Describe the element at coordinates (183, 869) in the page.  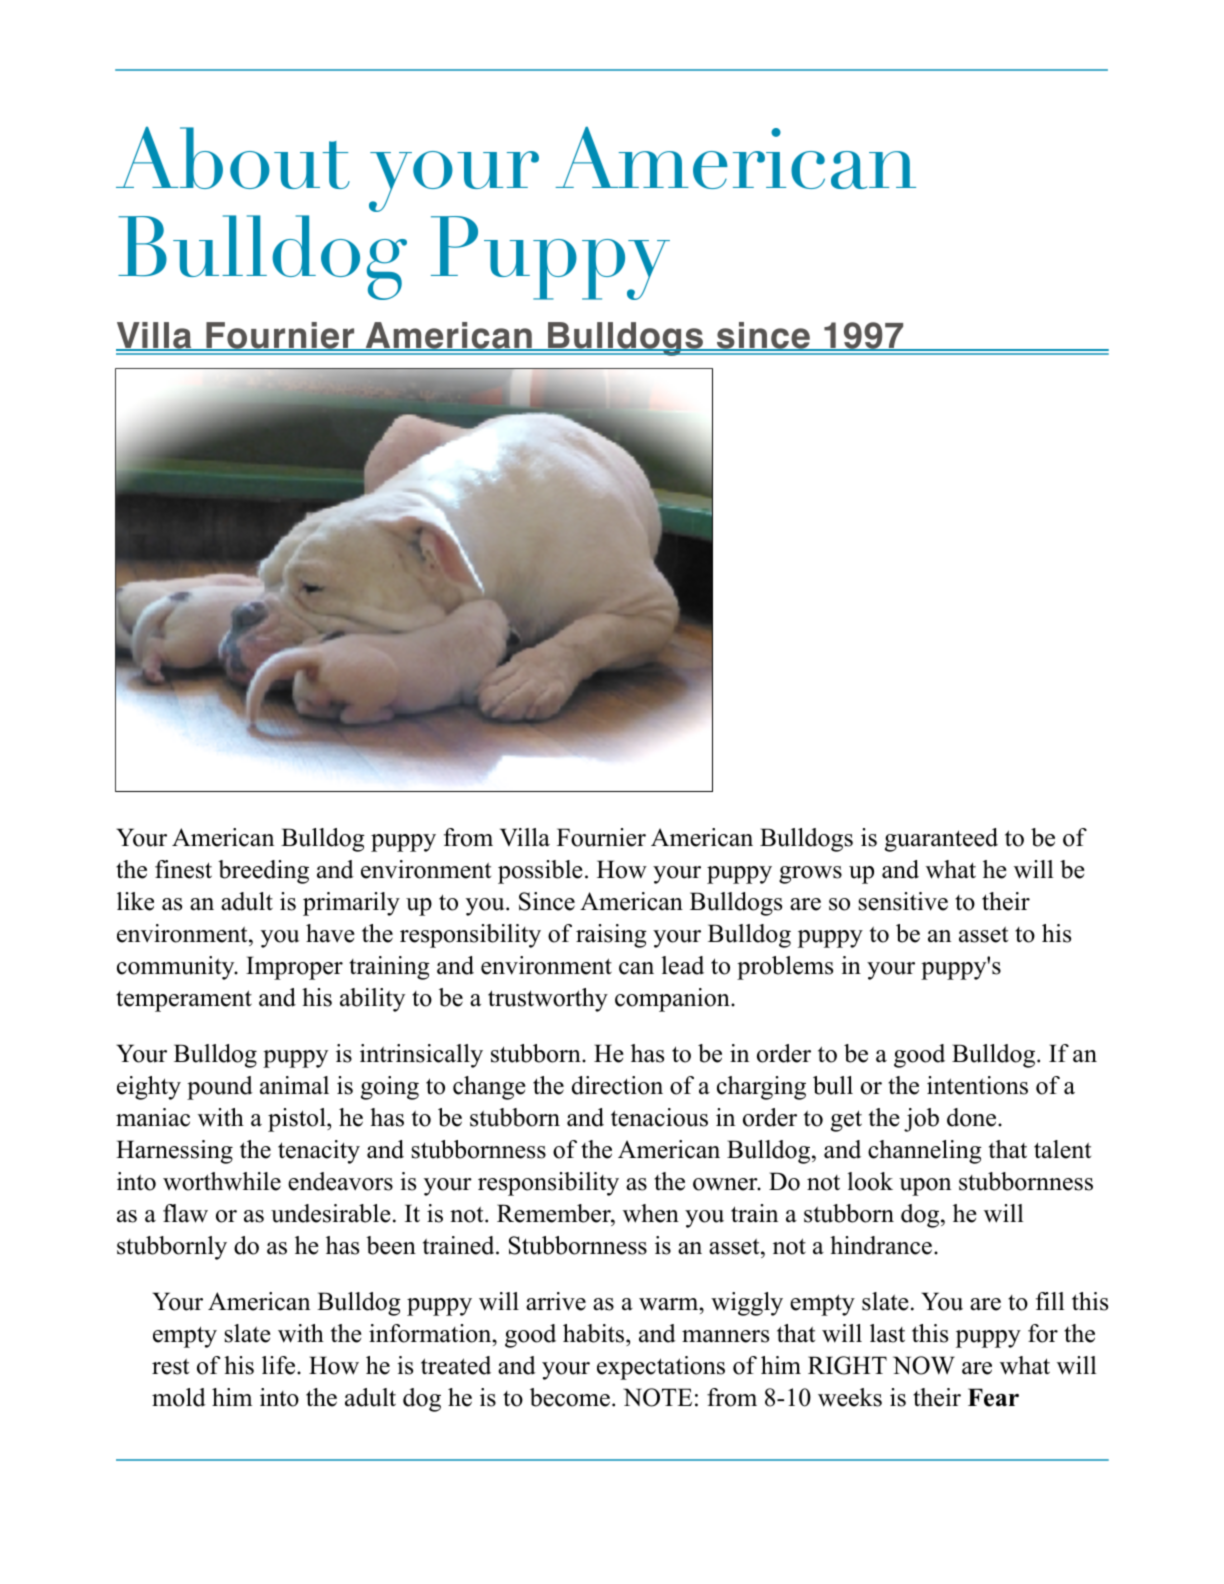
I see `finest` at that location.
